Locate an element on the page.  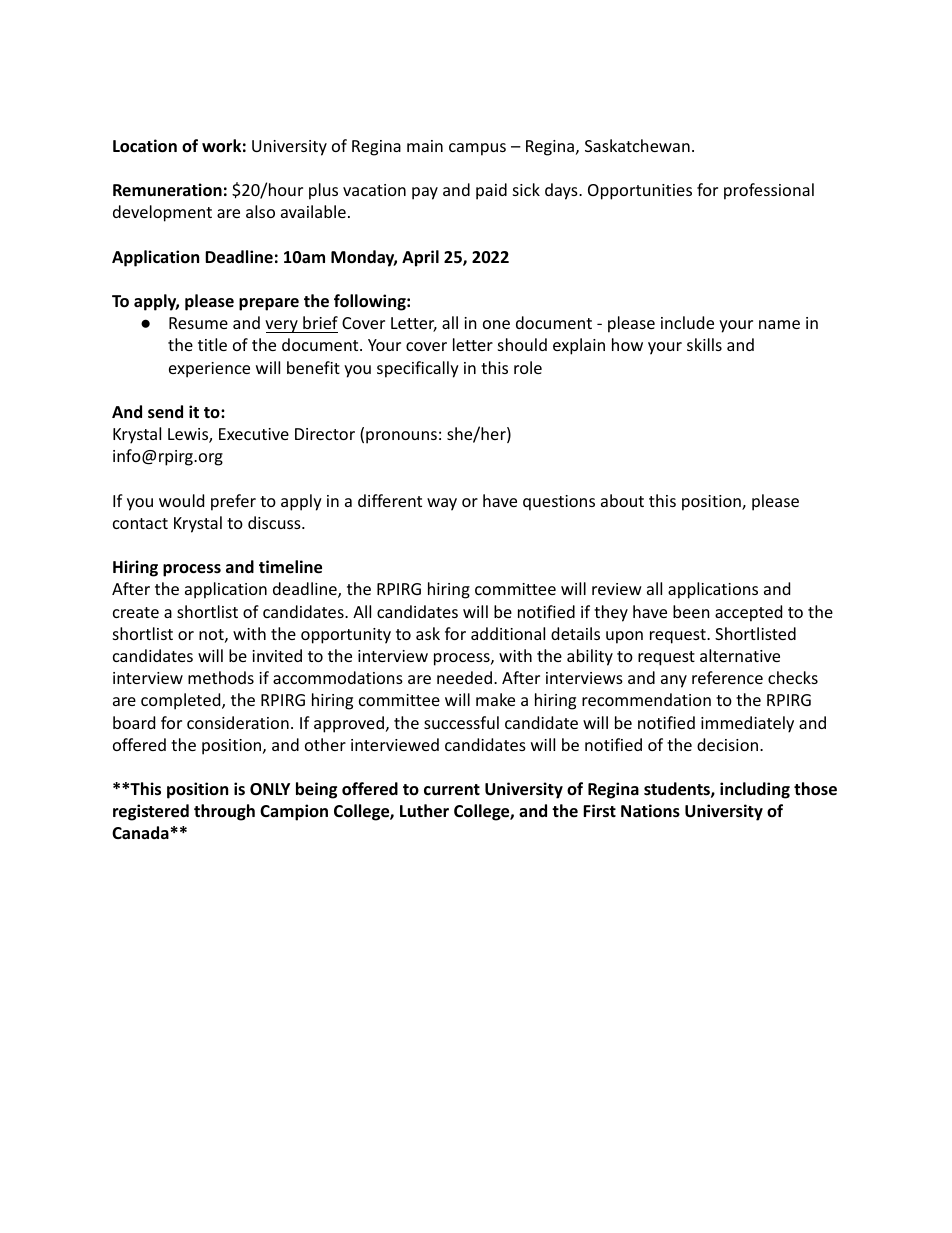
professional is located at coordinates (769, 191).
